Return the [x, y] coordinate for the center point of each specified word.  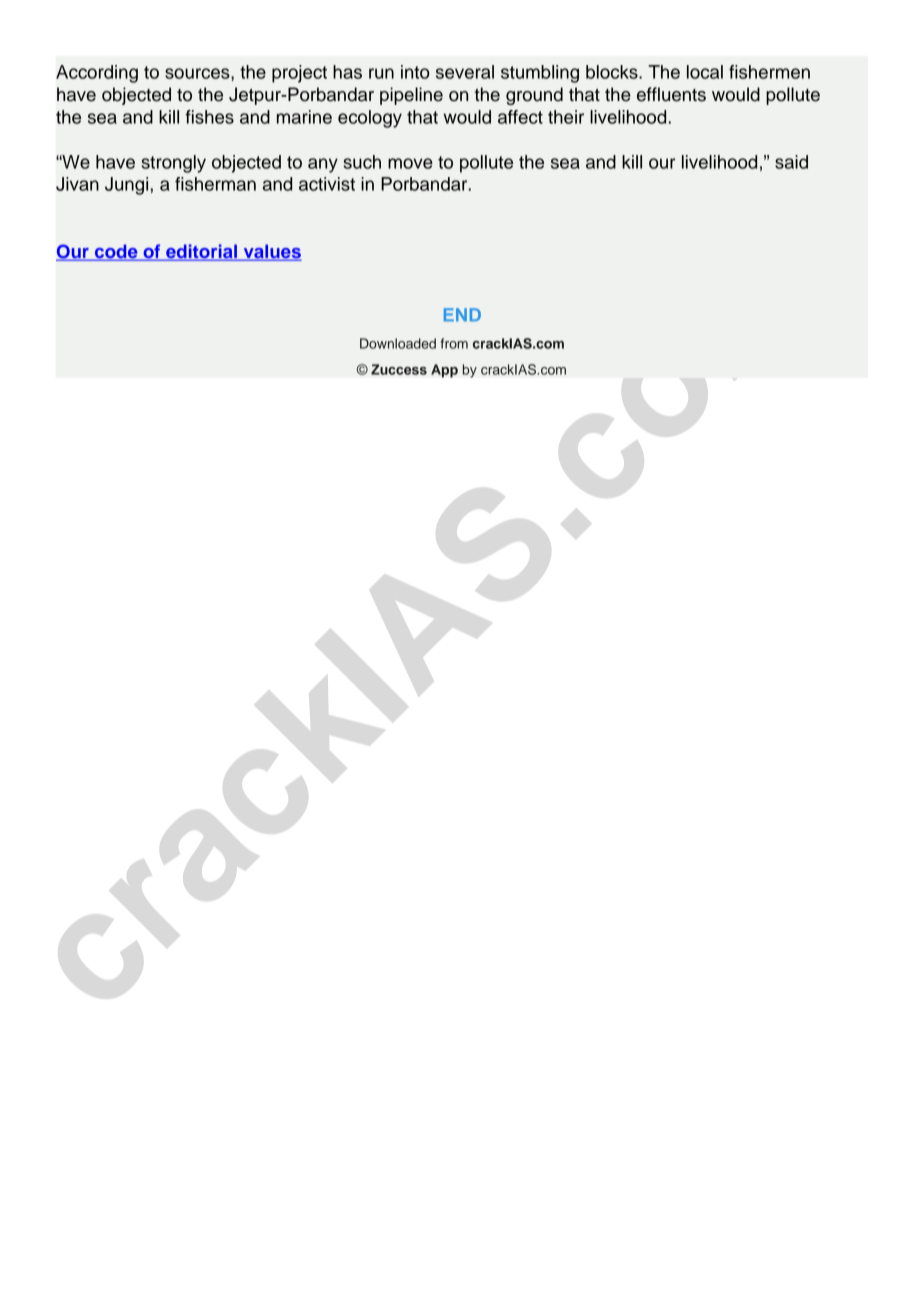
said [791, 162]
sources [198, 73]
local [705, 72]
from [454, 343]
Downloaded [398, 343]
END [462, 314]
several [465, 72]
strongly [173, 164]
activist [327, 184]
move [410, 163]
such [362, 162]
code [116, 252]
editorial [202, 252]
